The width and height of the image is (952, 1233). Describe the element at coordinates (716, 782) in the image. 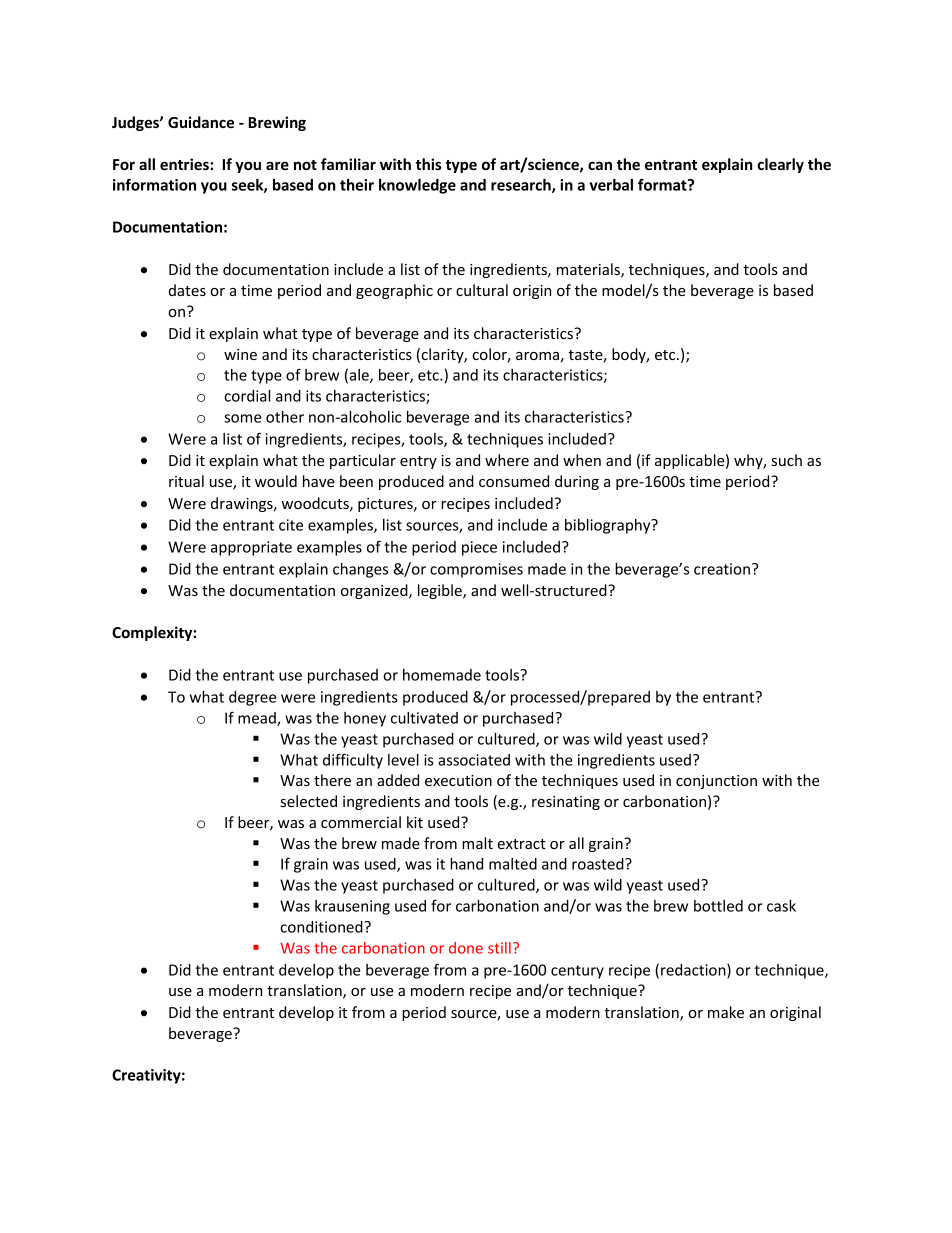

I see `conjunction` at that location.
